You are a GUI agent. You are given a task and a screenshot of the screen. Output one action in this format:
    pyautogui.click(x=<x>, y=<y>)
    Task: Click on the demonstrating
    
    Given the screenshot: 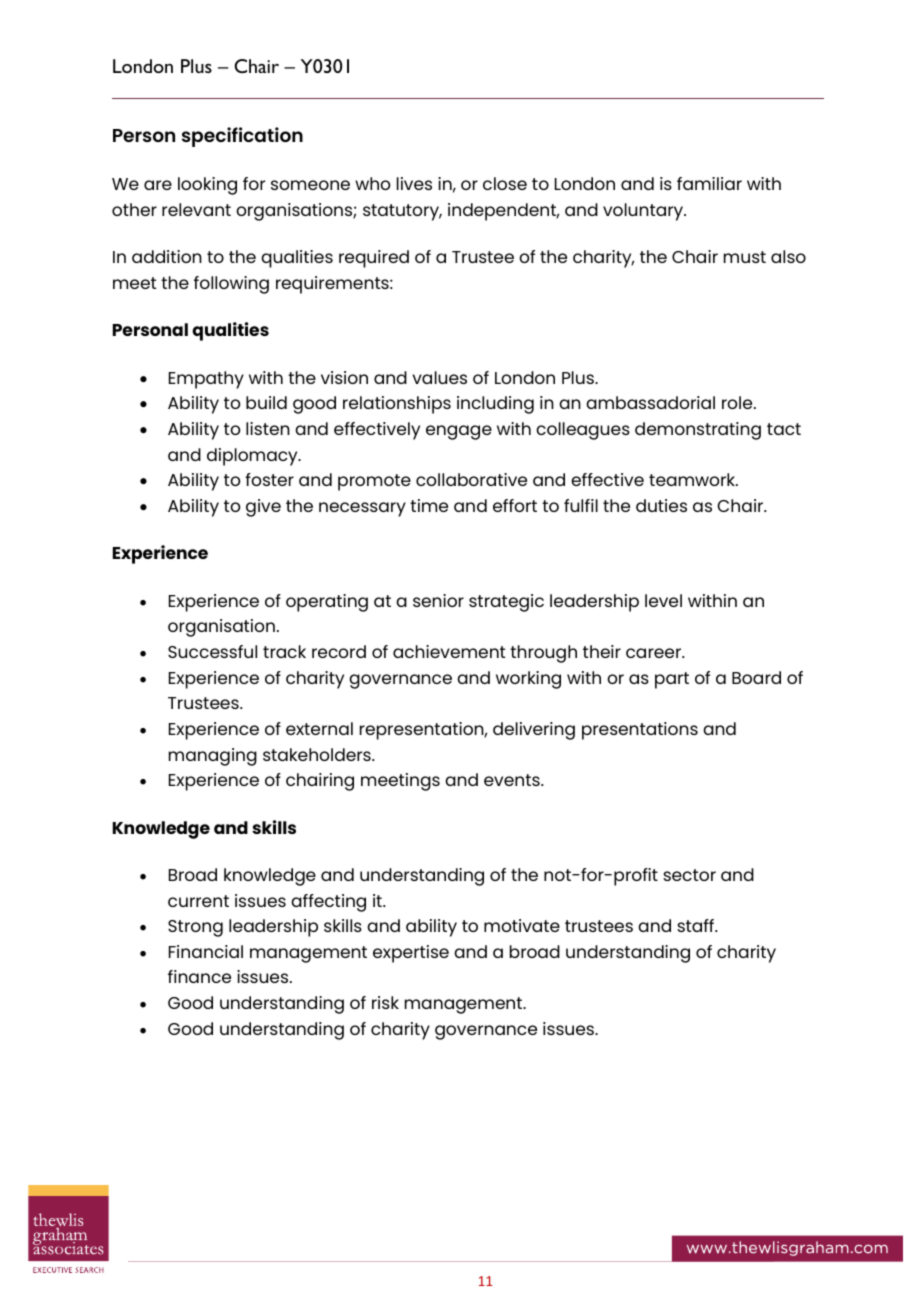 What is the action you would take?
    pyautogui.click(x=698, y=431)
